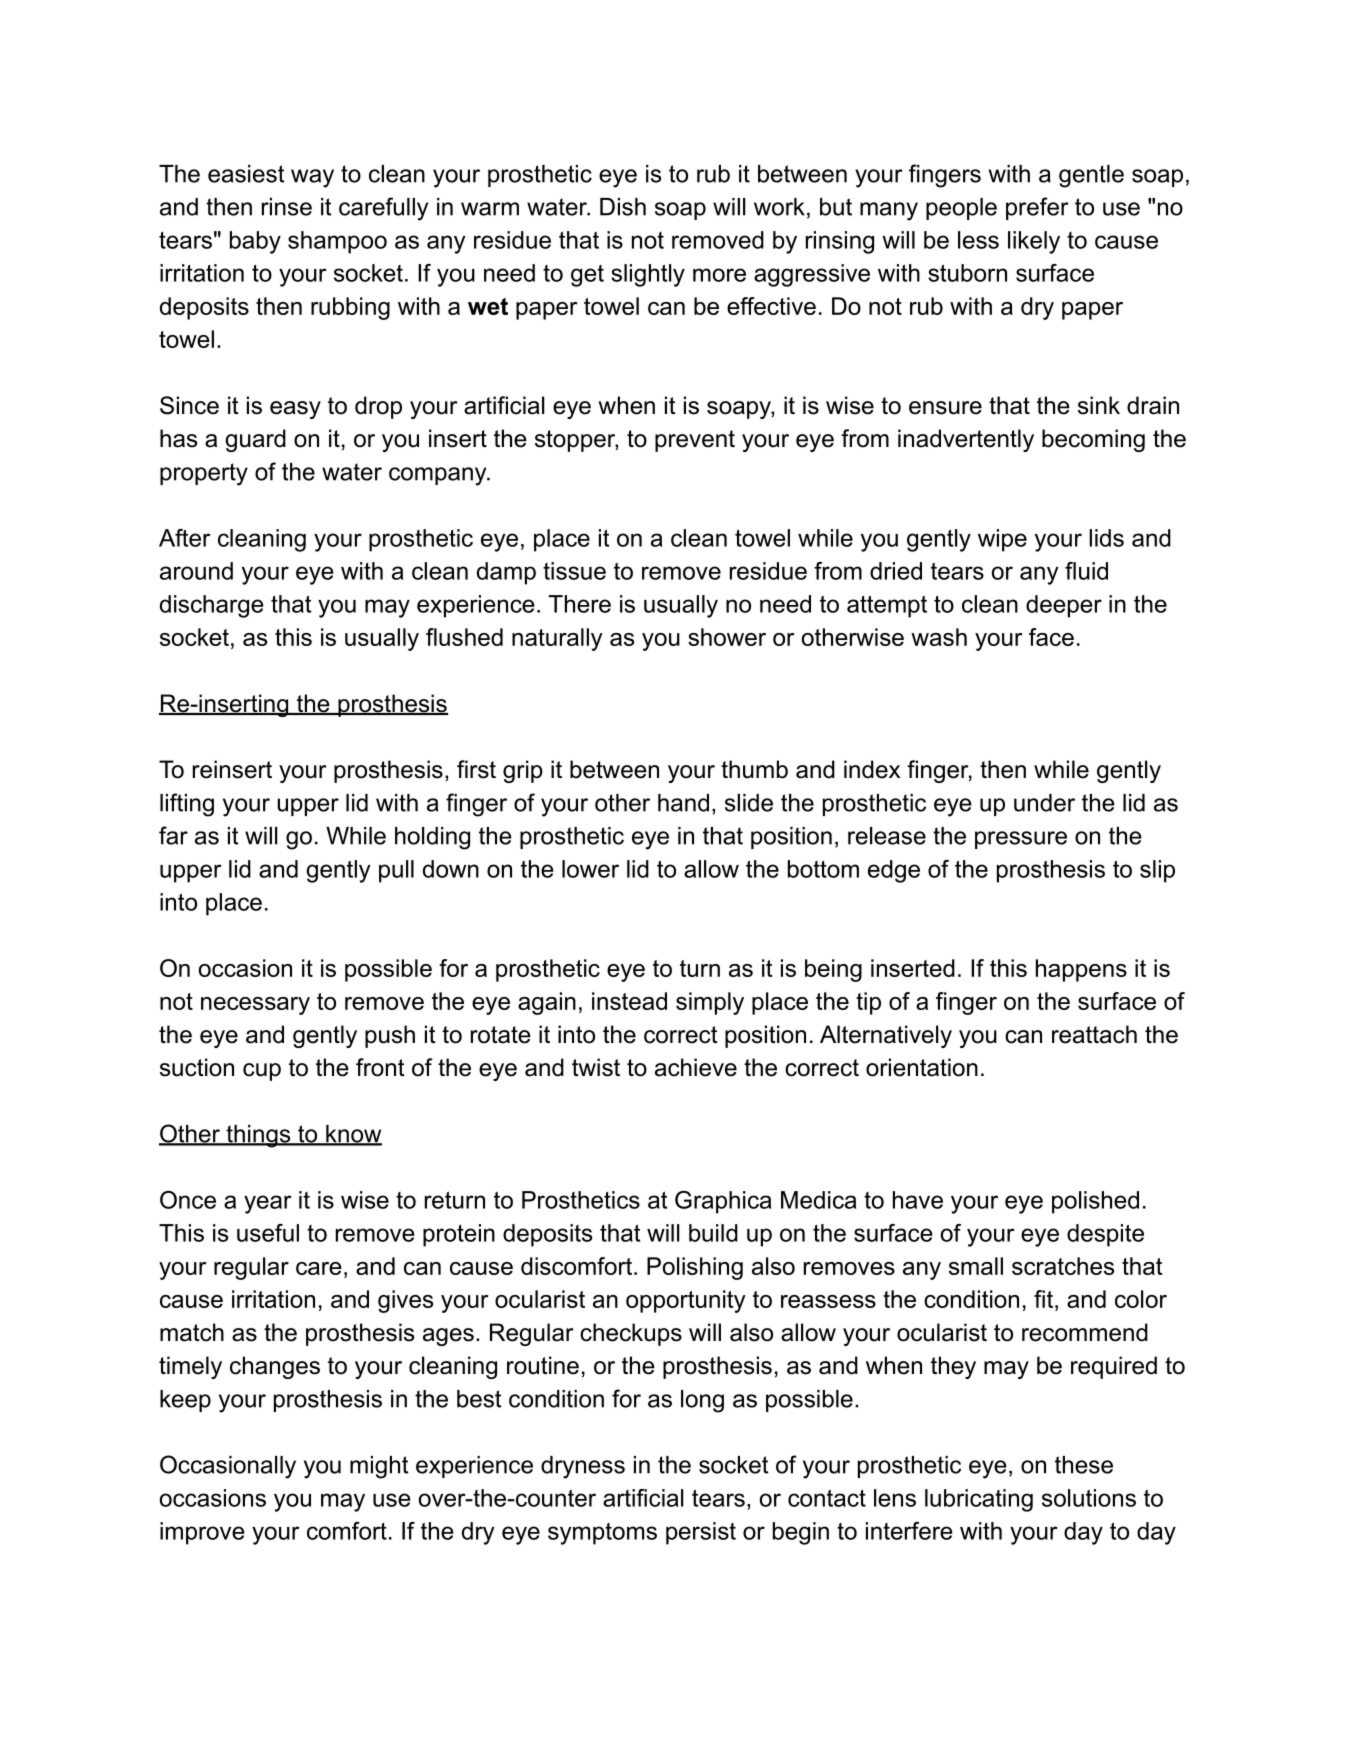 The width and height of the page is (1351, 1748). What do you see at coordinates (701, 1533) in the page?
I see `persist` at bounding box center [701, 1533].
